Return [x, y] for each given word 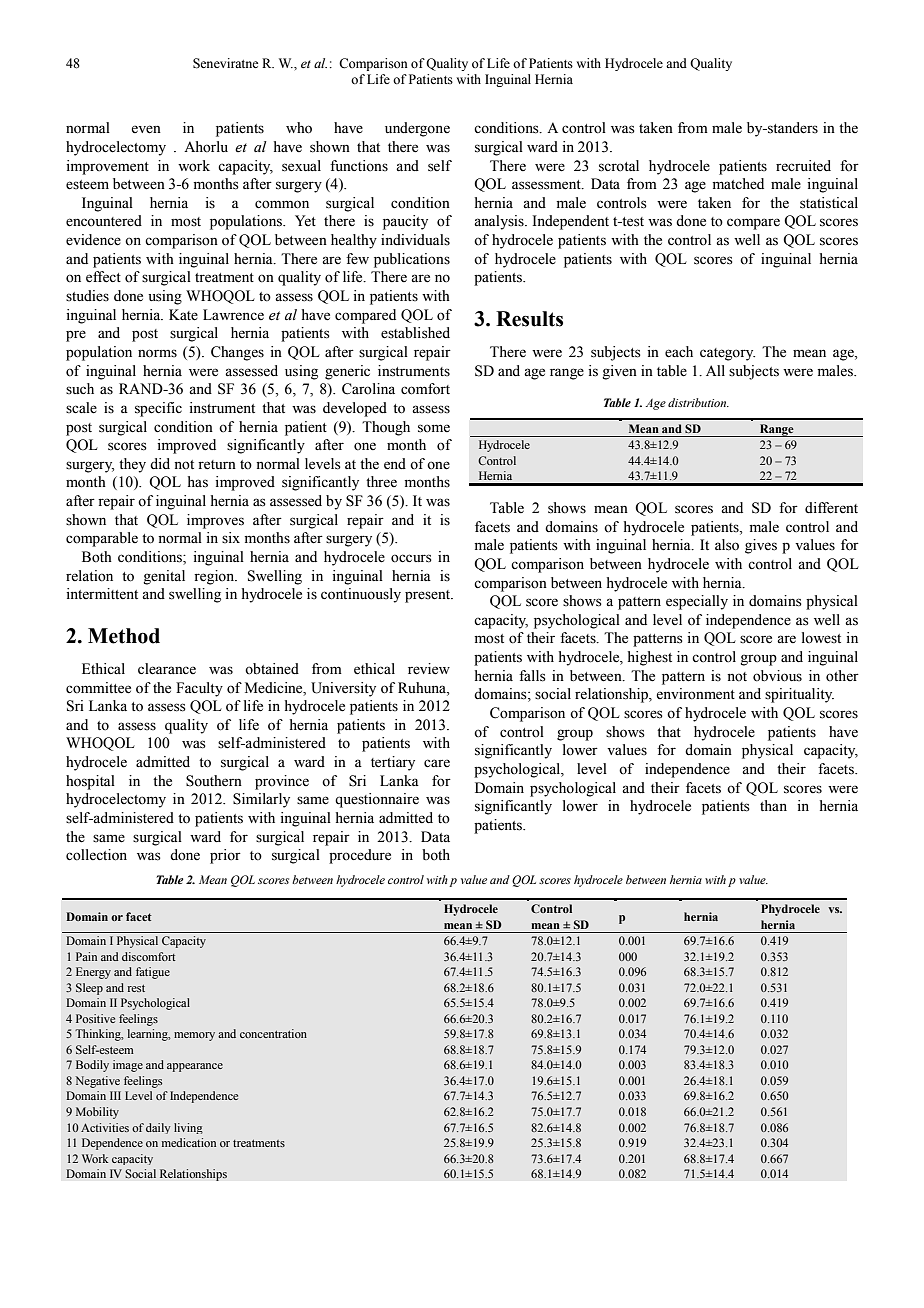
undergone [417, 129]
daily [158, 1128]
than [773, 805]
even [146, 129]
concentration [273, 1033]
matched [738, 184]
